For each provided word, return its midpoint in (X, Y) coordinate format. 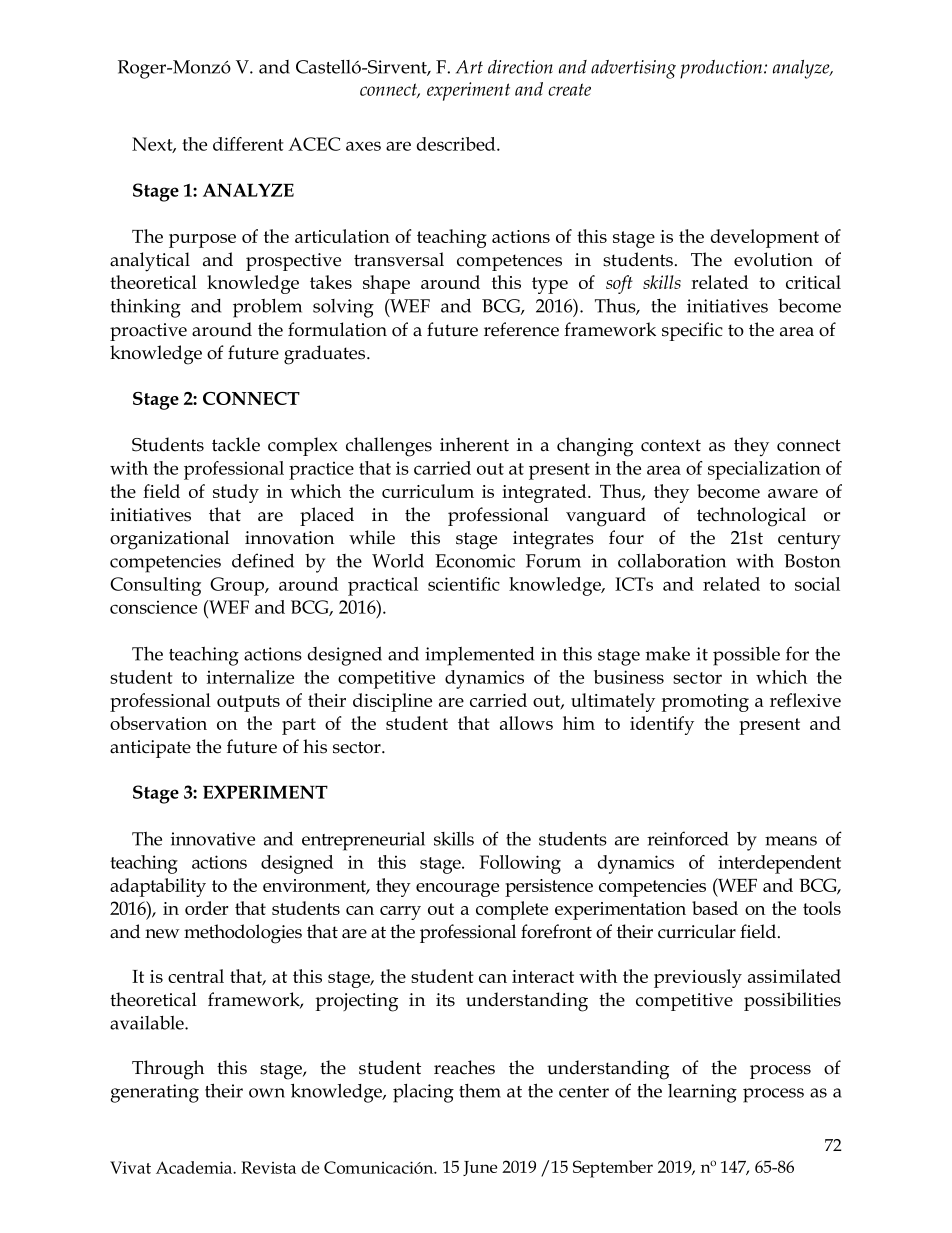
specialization (764, 470)
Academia (195, 1167)
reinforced (687, 838)
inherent (474, 444)
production (722, 69)
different (248, 144)
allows (526, 723)
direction (520, 67)
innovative (213, 839)
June (480, 1168)
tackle (236, 444)
